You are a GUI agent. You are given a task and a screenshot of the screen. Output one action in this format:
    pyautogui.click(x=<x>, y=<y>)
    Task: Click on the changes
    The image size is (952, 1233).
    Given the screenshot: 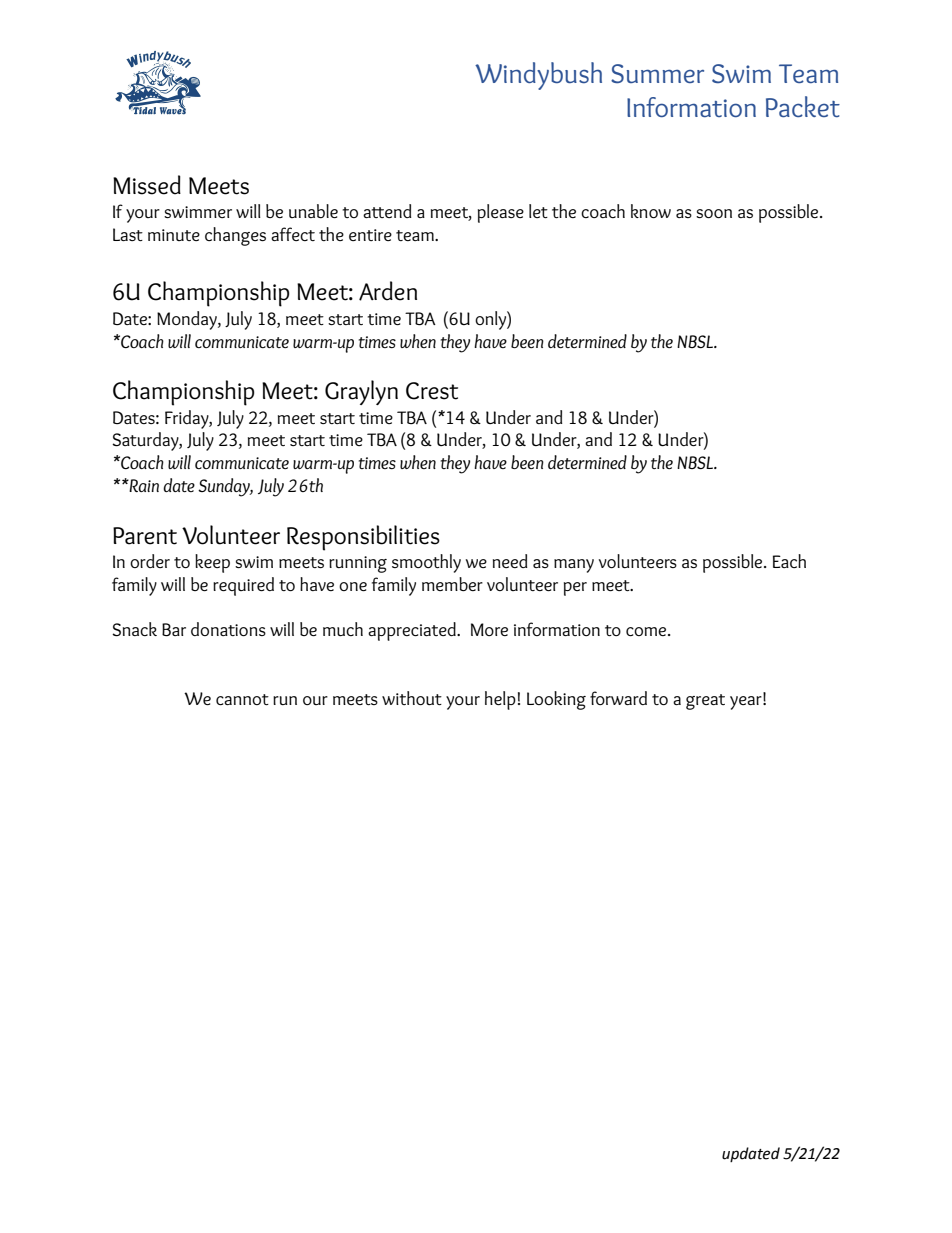 What is the action you would take?
    pyautogui.click(x=235, y=236)
